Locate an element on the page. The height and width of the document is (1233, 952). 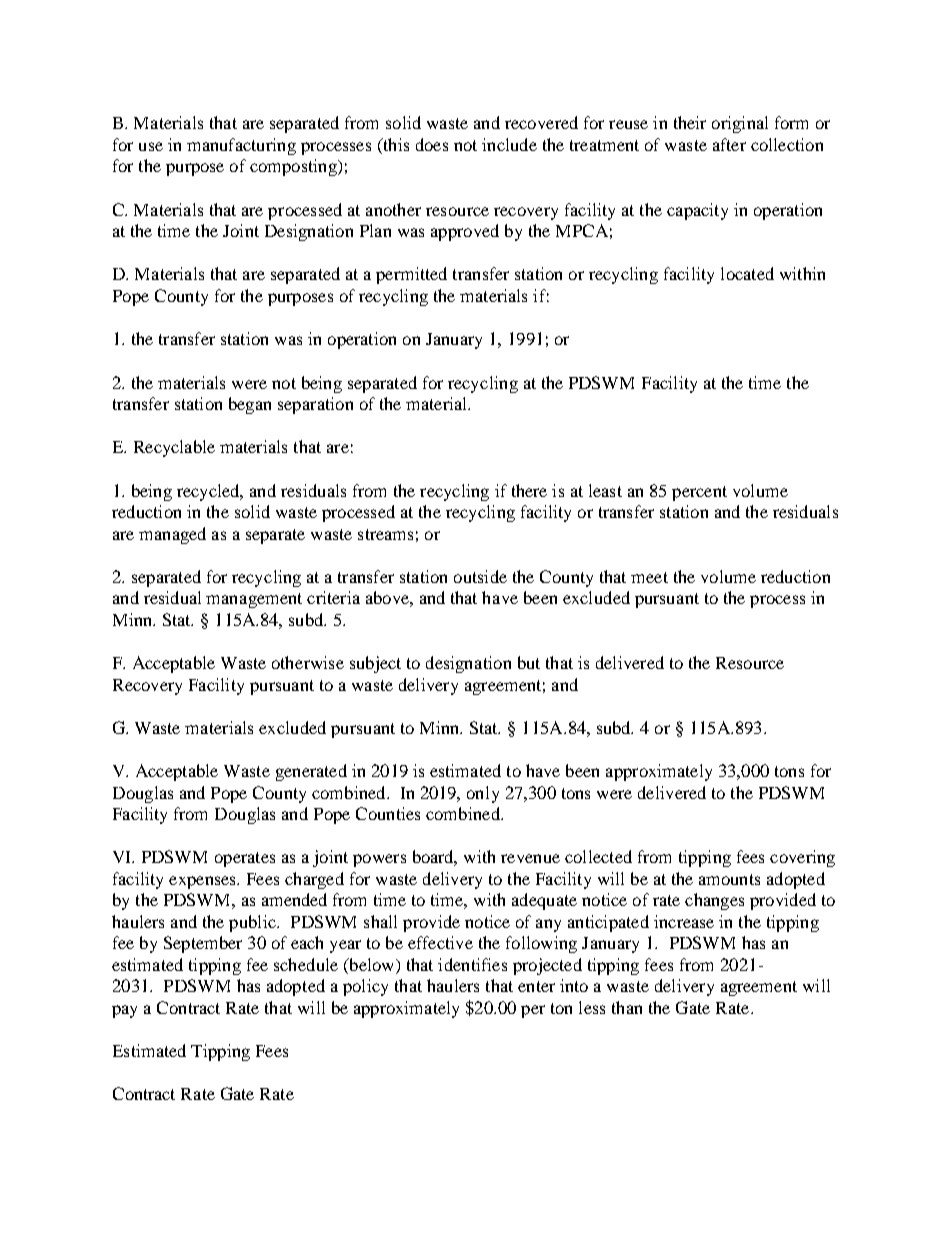
after is located at coordinates (729, 144).
